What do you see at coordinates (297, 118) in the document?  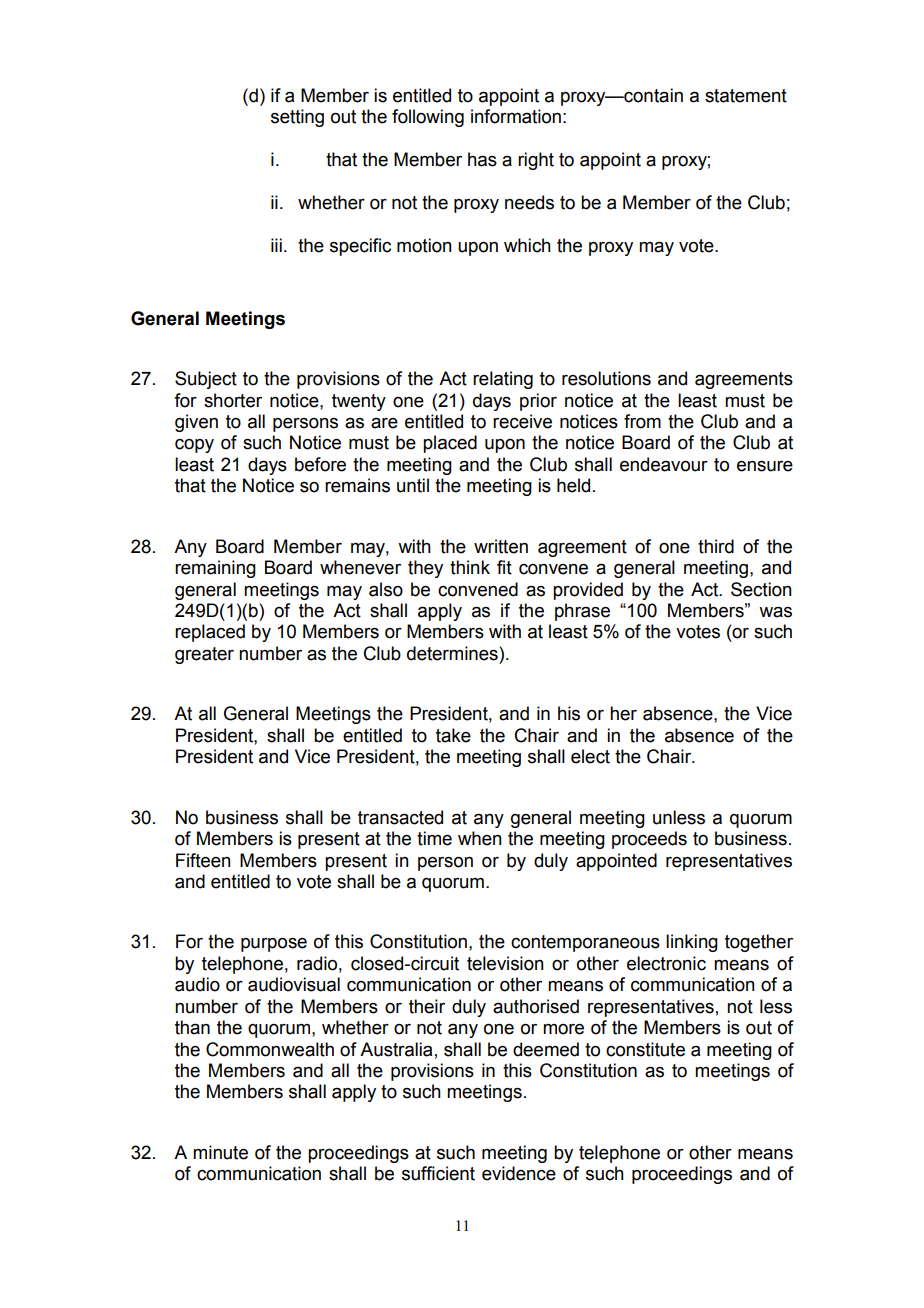 I see `setting` at bounding box center [297, 118].
